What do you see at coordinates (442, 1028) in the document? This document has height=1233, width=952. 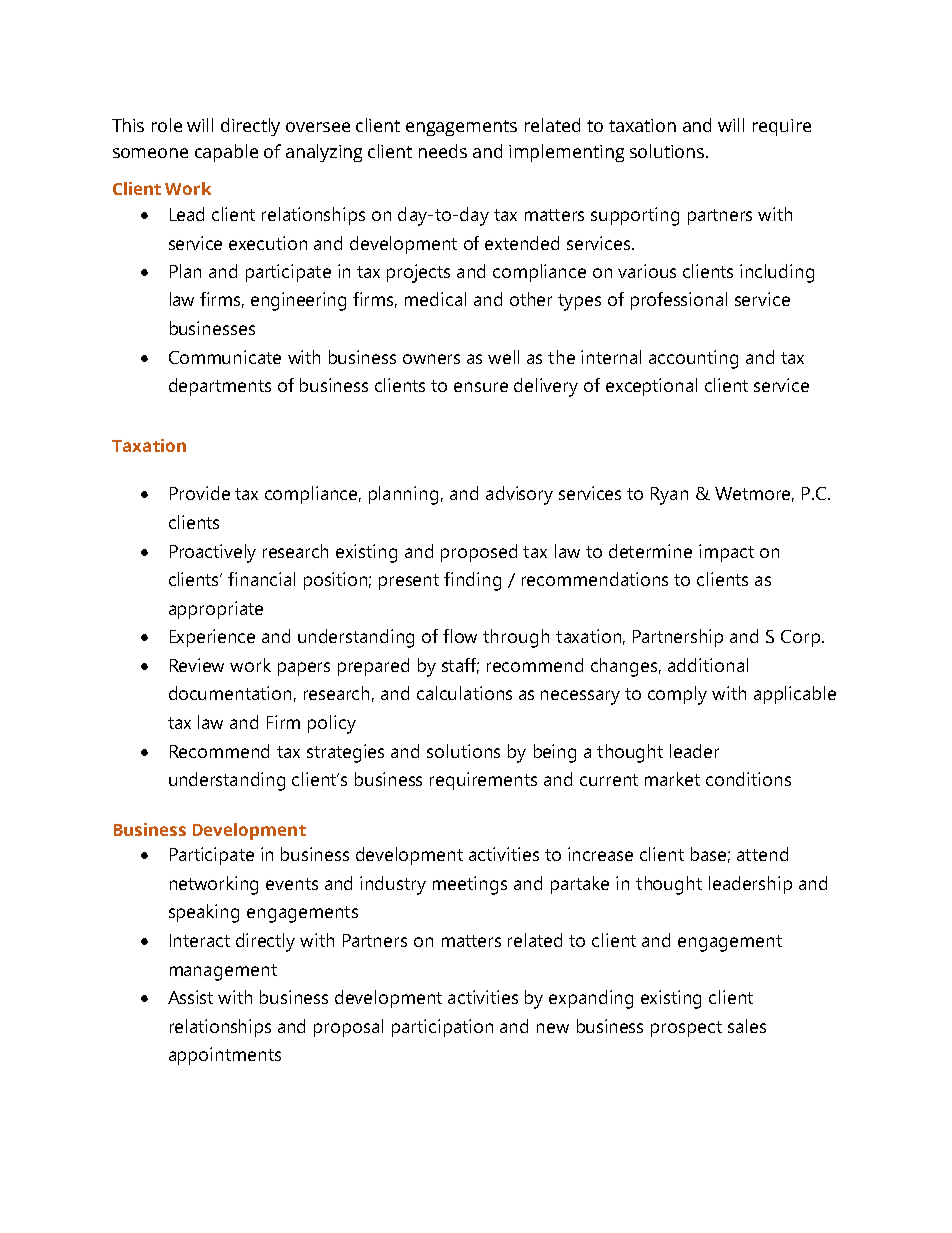 I see `participation` at bounding box center [442, 1028].
